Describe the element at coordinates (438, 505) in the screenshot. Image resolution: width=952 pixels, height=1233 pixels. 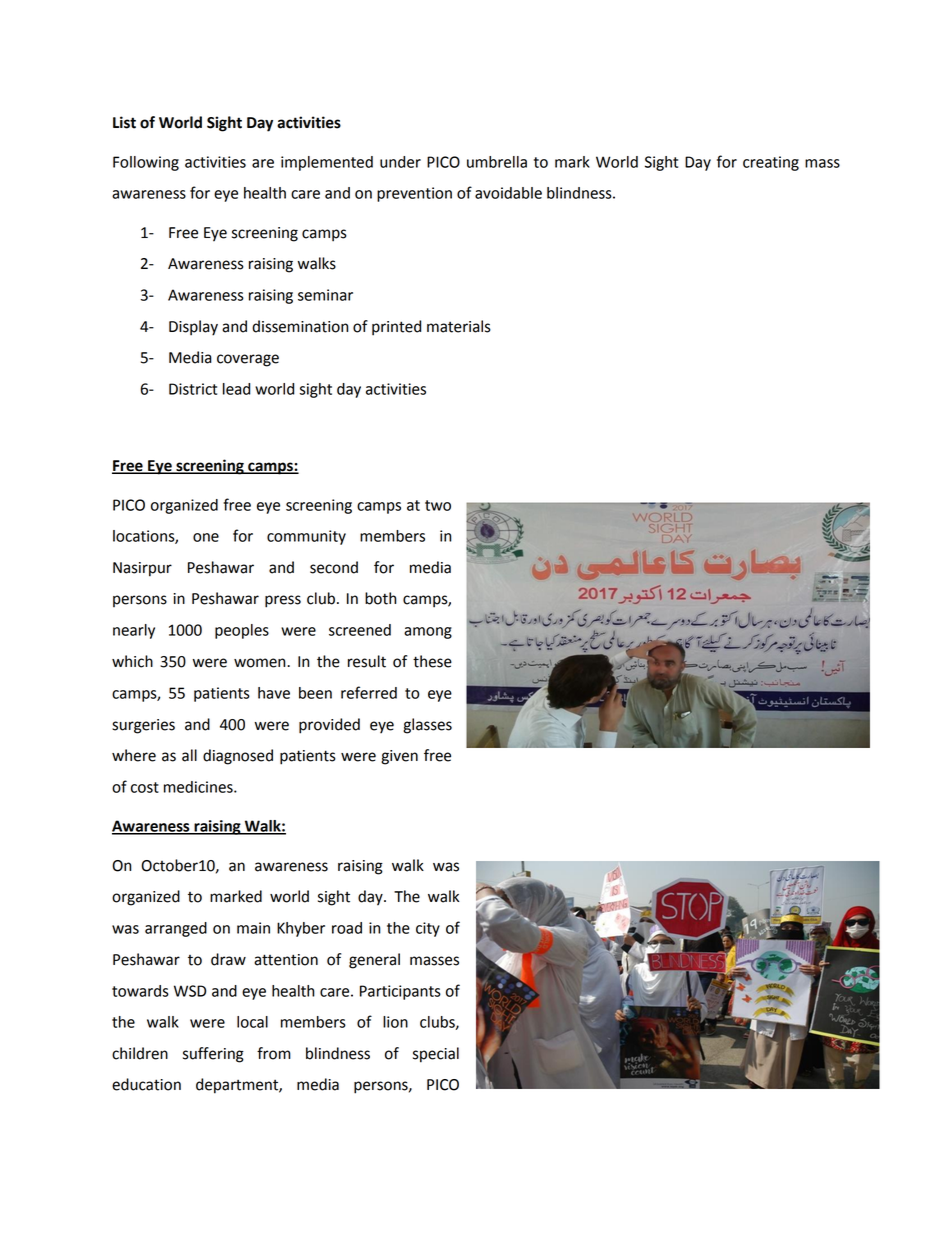
I see `two` at that location.
